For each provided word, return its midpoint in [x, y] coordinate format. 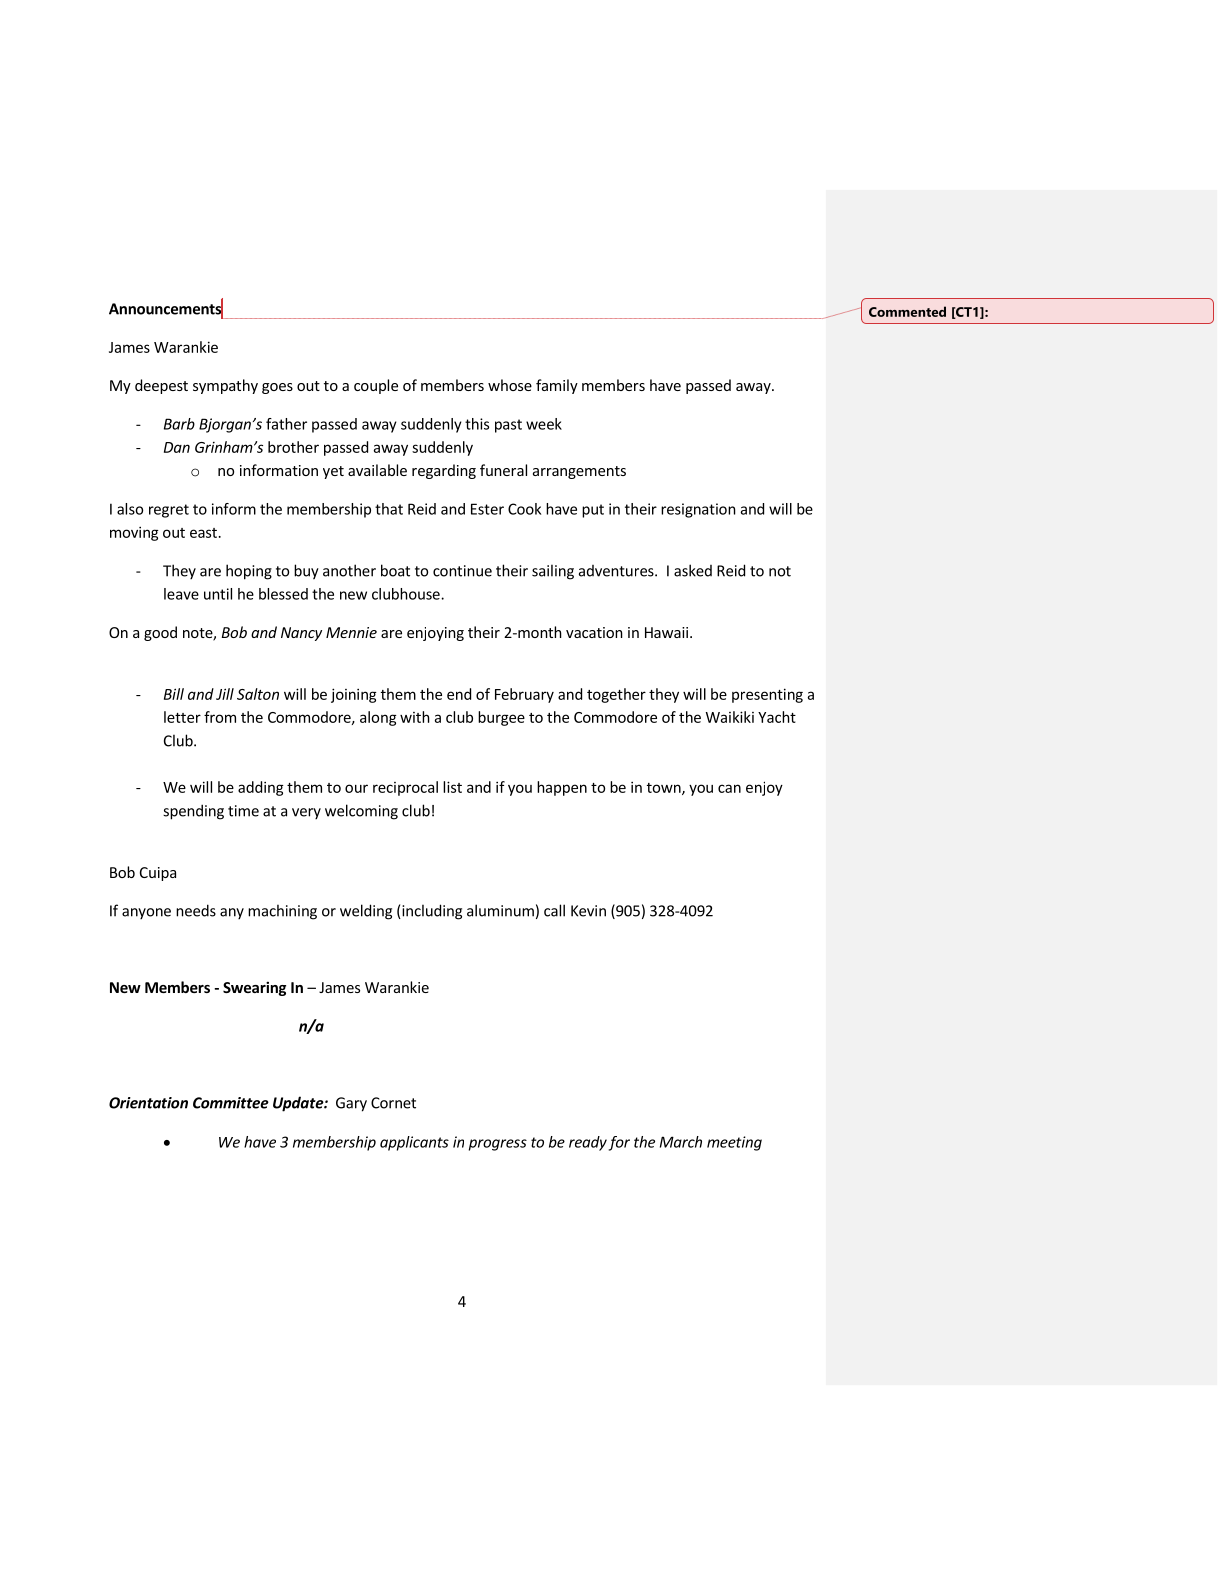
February [524, 695]
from [220, 717]
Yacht [777, 717]
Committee [231, 1103]
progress [498, 1145]
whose [510, 385]
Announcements [166, 309]
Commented [907, 311]
